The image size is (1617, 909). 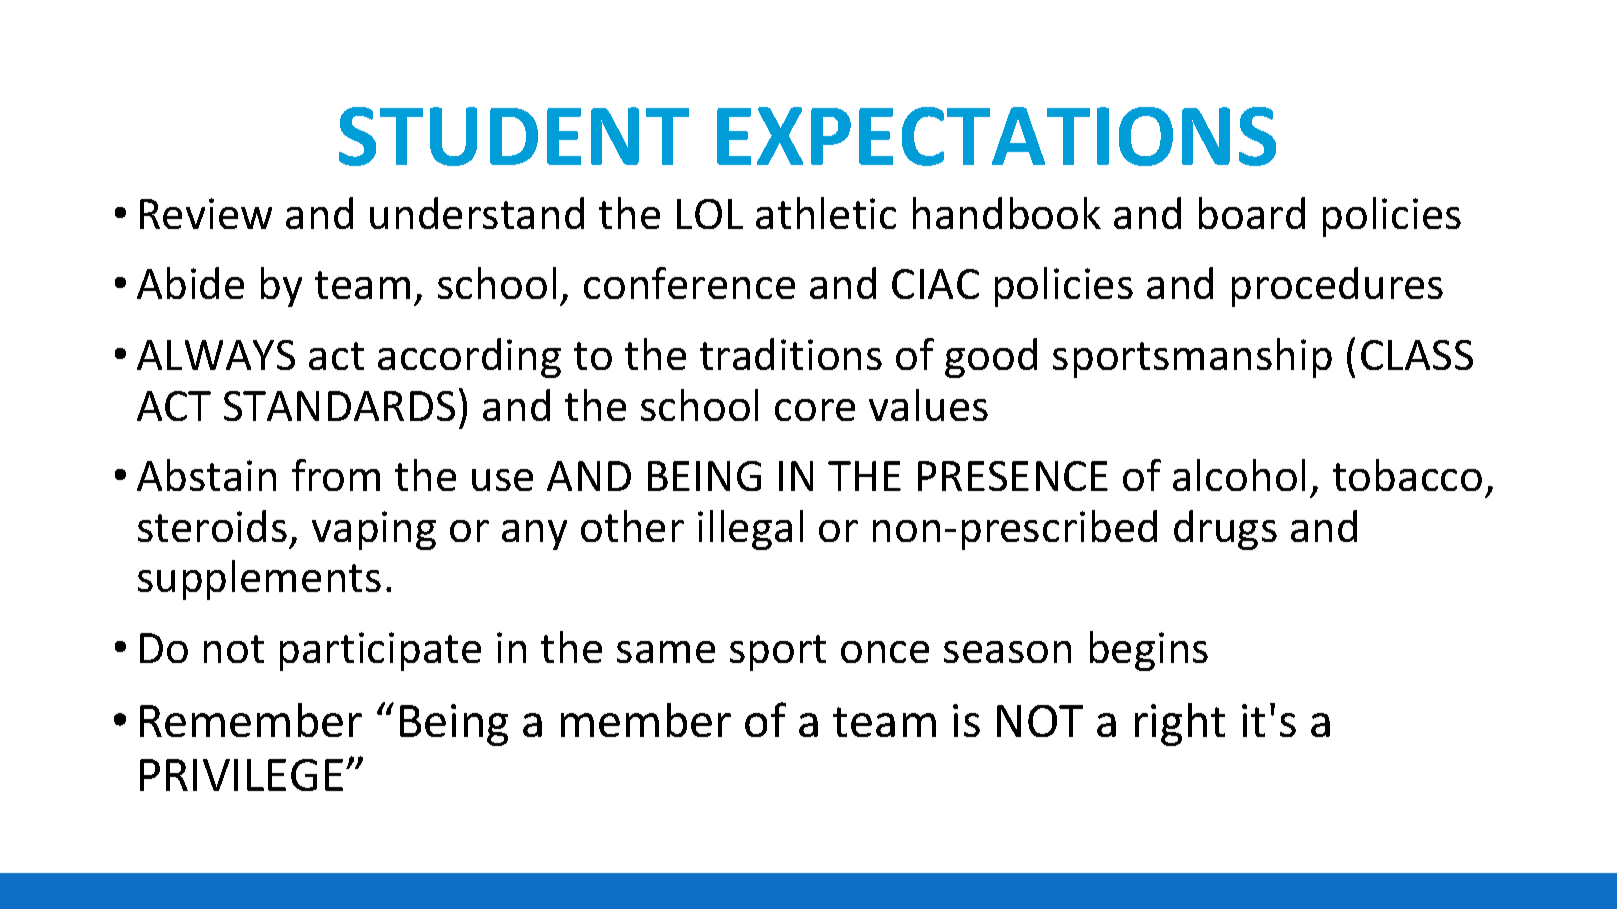 I want to click on conference, so click(x=689, y=283).
